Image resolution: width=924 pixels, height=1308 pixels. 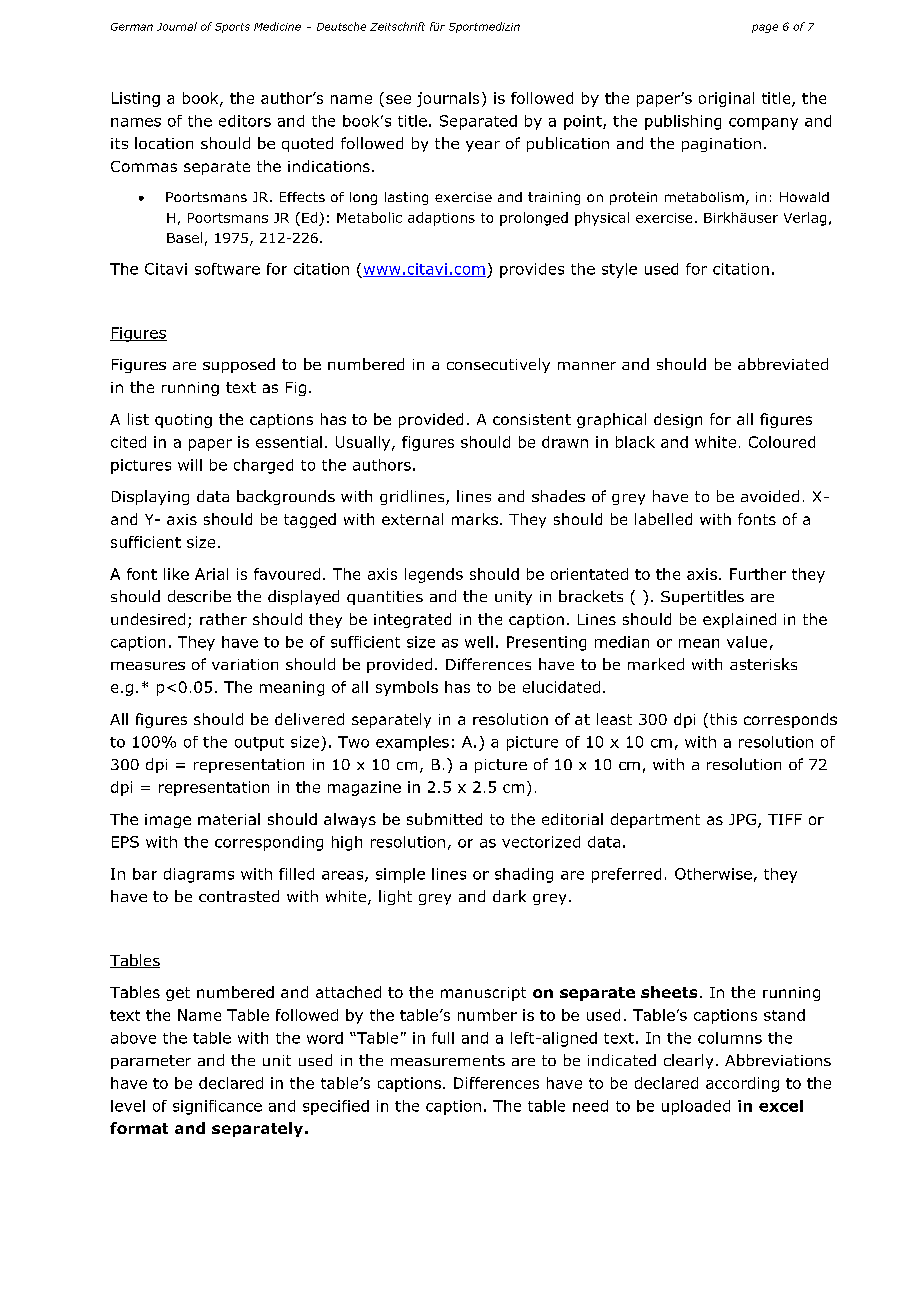 I want to click on submitted, so click(x=444, y=819).
